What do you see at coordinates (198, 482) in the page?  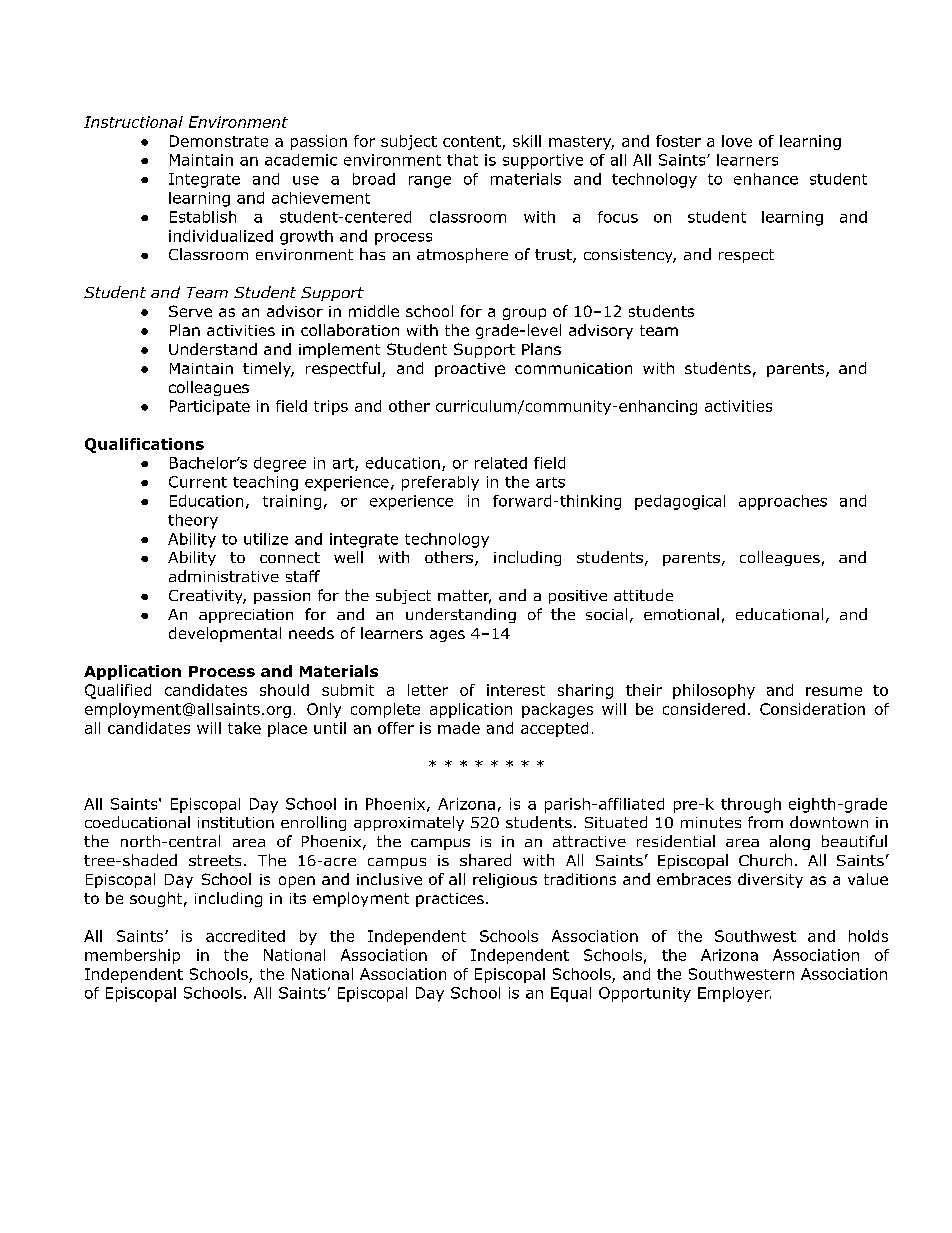 I see `Current` at bounding box center [198, 482].
